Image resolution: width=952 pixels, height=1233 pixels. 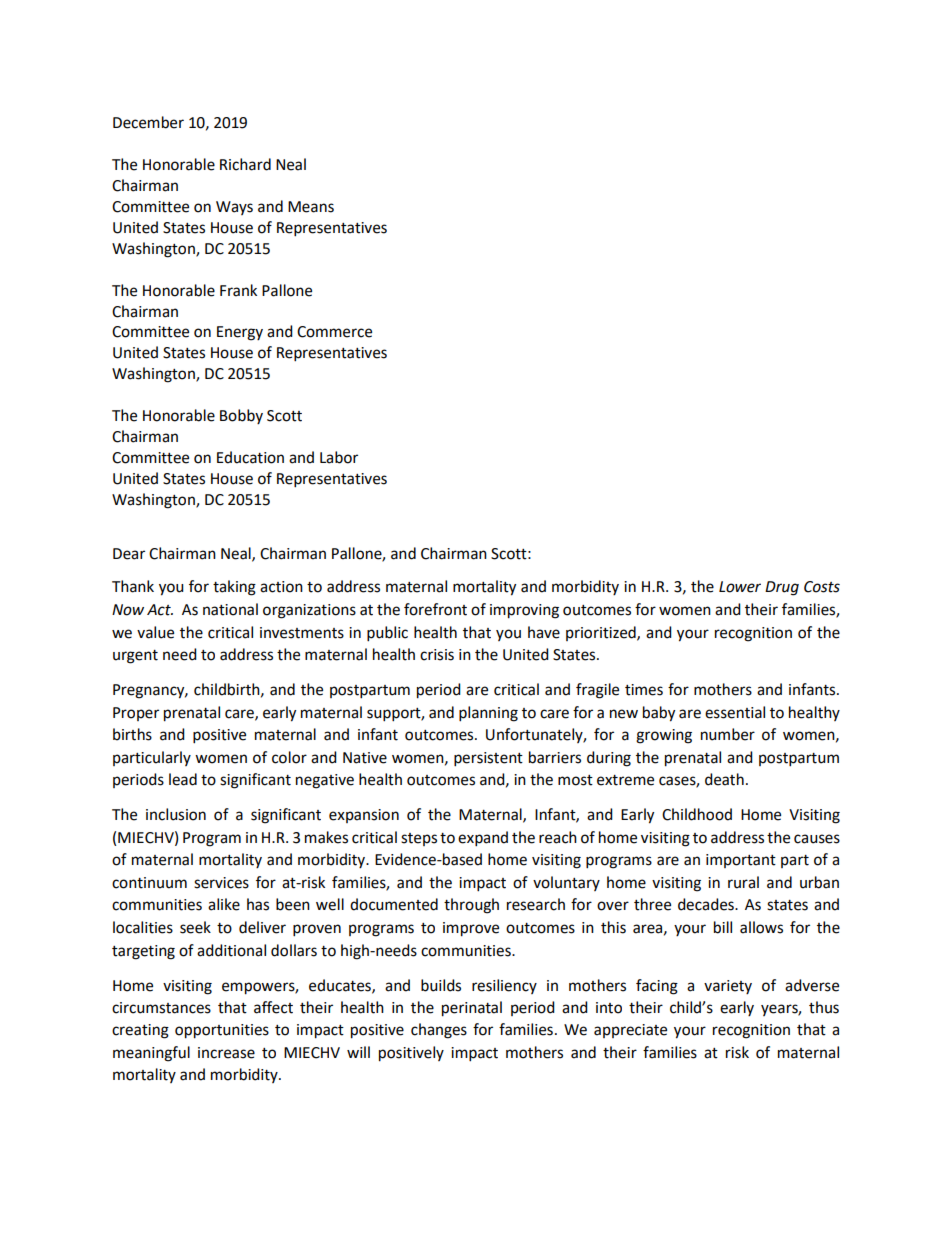 What do you see at coordinates (250, 457) in the screenshot?
I see `Education` at bounding box center [250, 457].
